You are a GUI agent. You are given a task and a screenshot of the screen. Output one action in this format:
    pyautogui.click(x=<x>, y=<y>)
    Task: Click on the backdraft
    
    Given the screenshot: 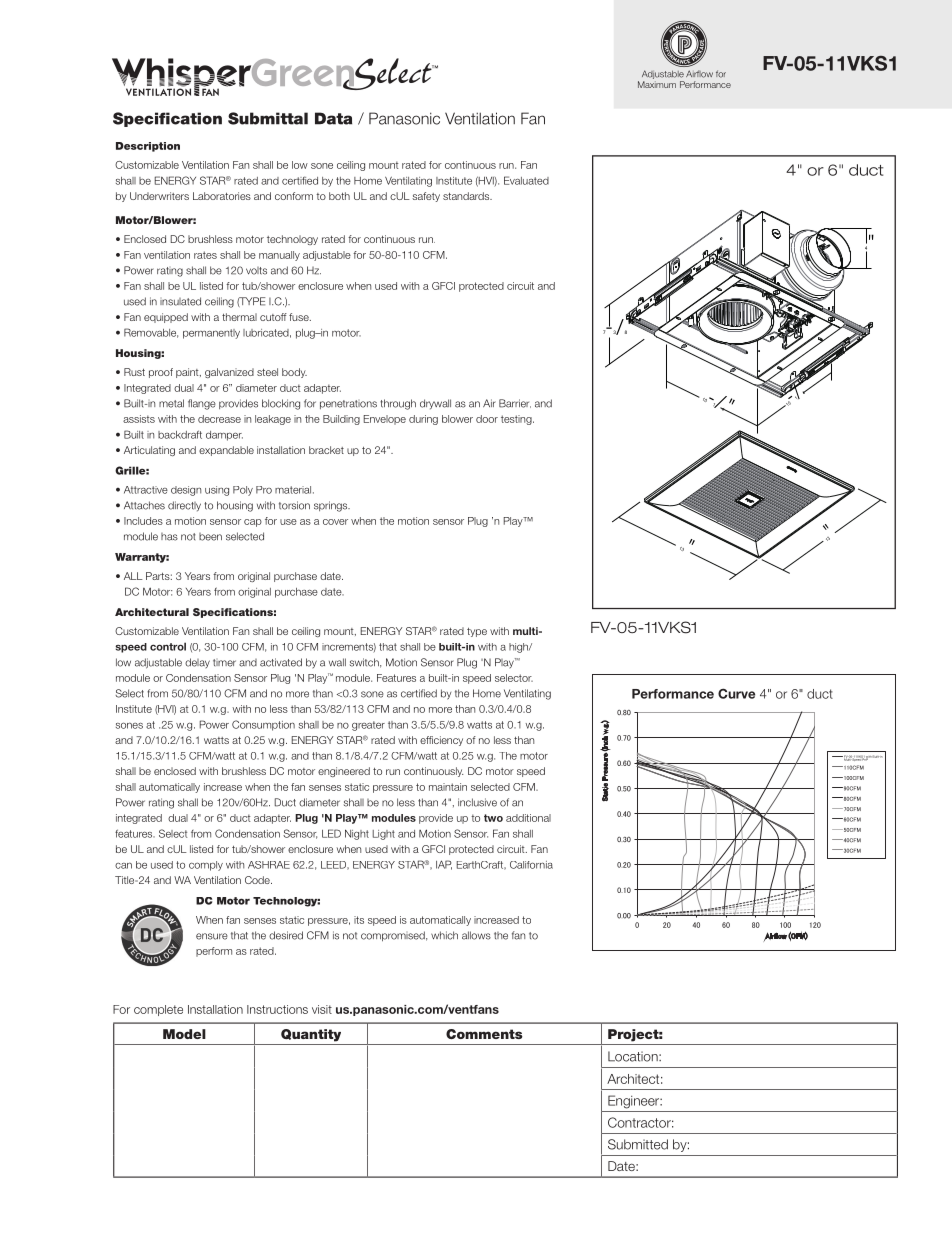 What is the action you would take?
    pyautogui.click(x=180, y=434)
